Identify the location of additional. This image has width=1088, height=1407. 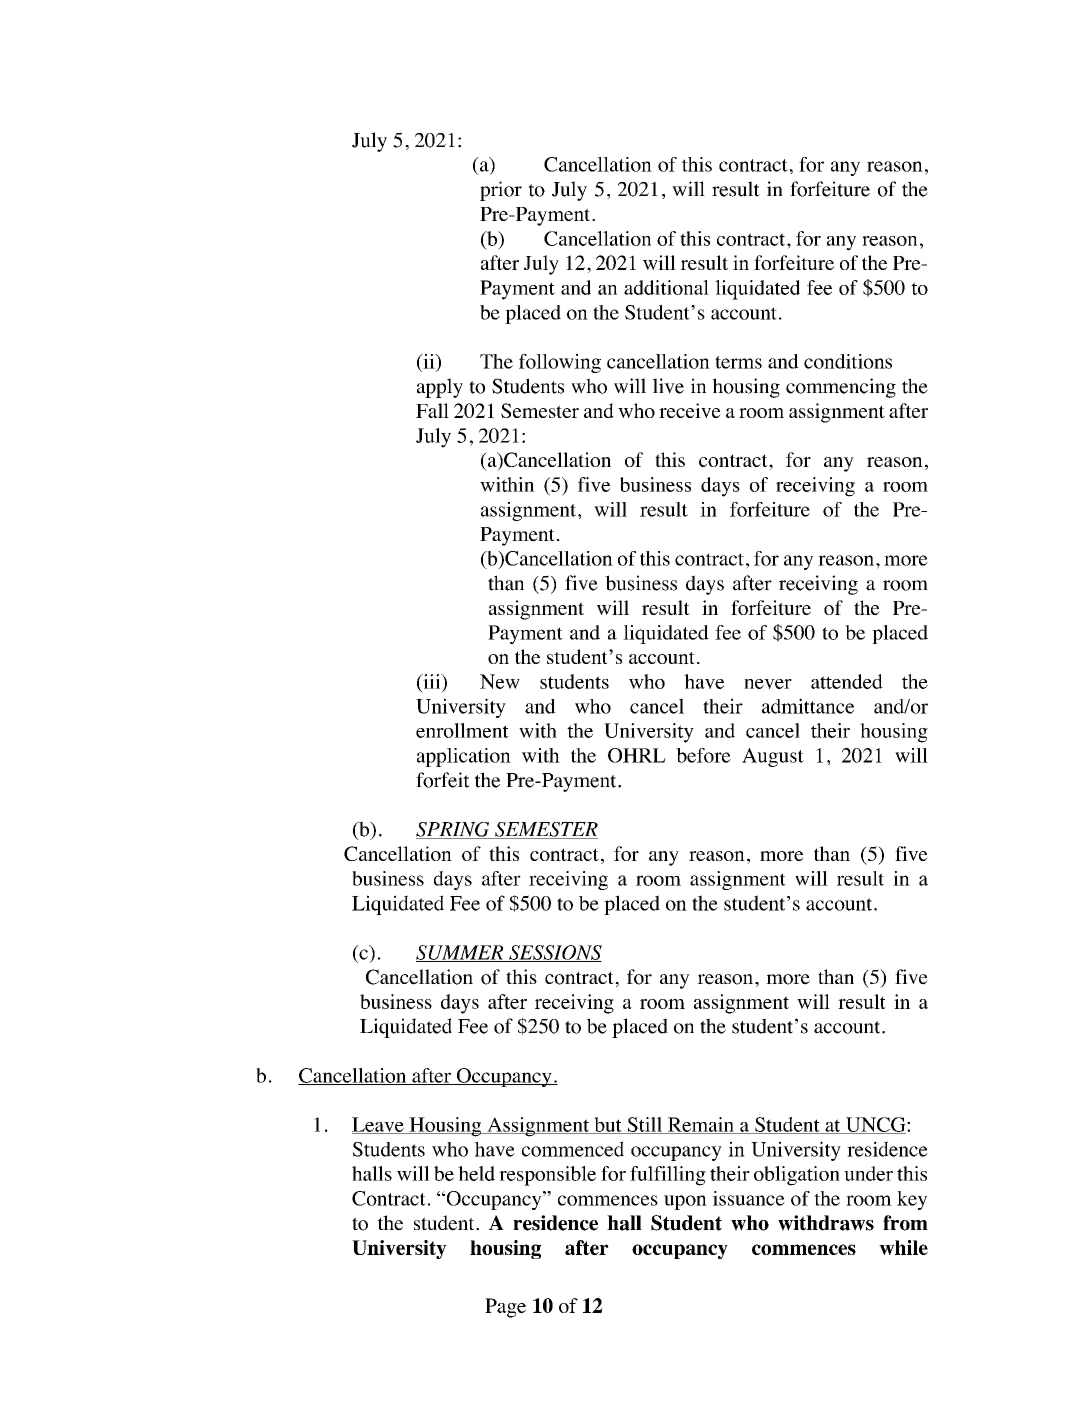
(666, 287).
